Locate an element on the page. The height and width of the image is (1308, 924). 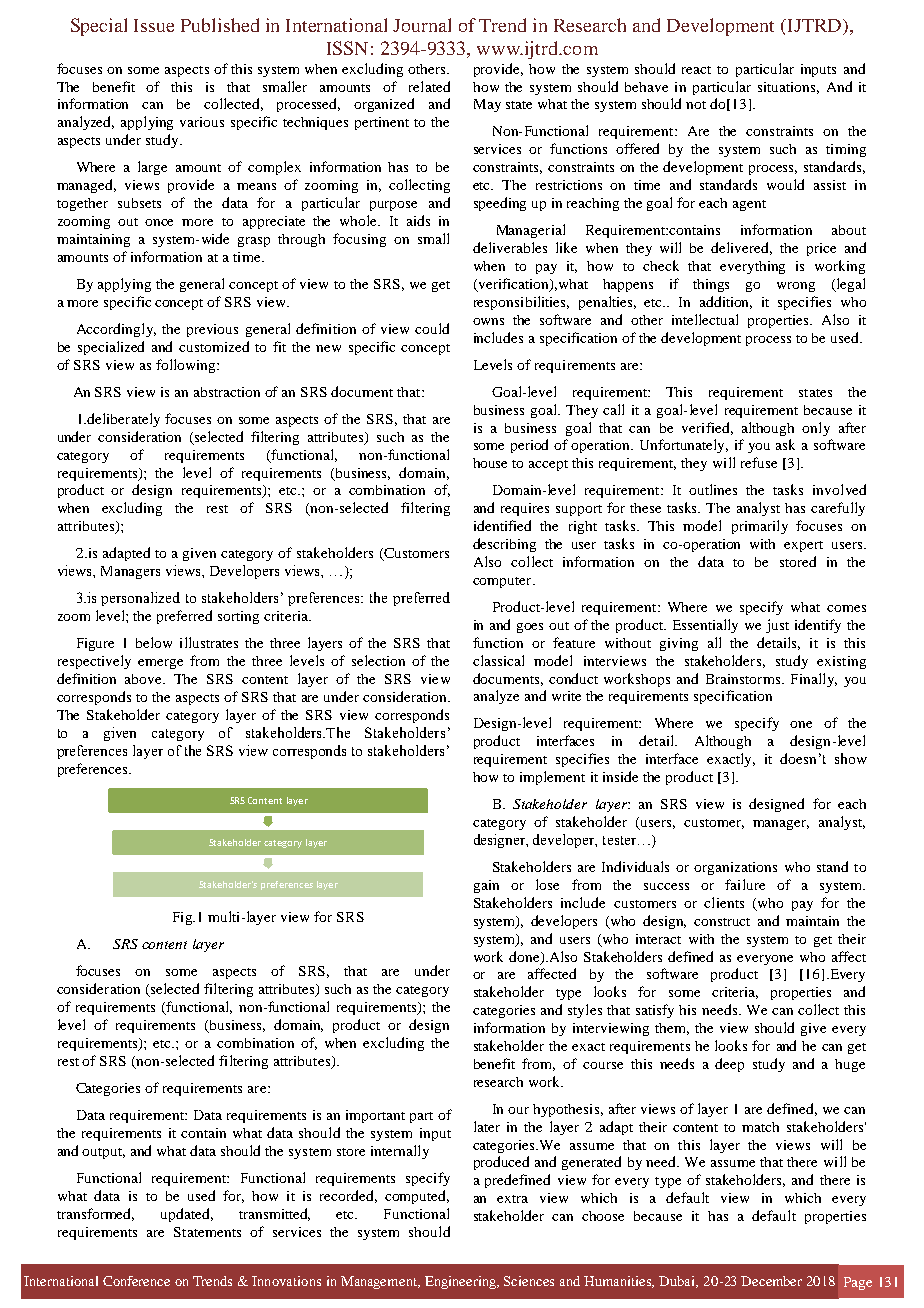
house is located at coordinates (490, 463).
